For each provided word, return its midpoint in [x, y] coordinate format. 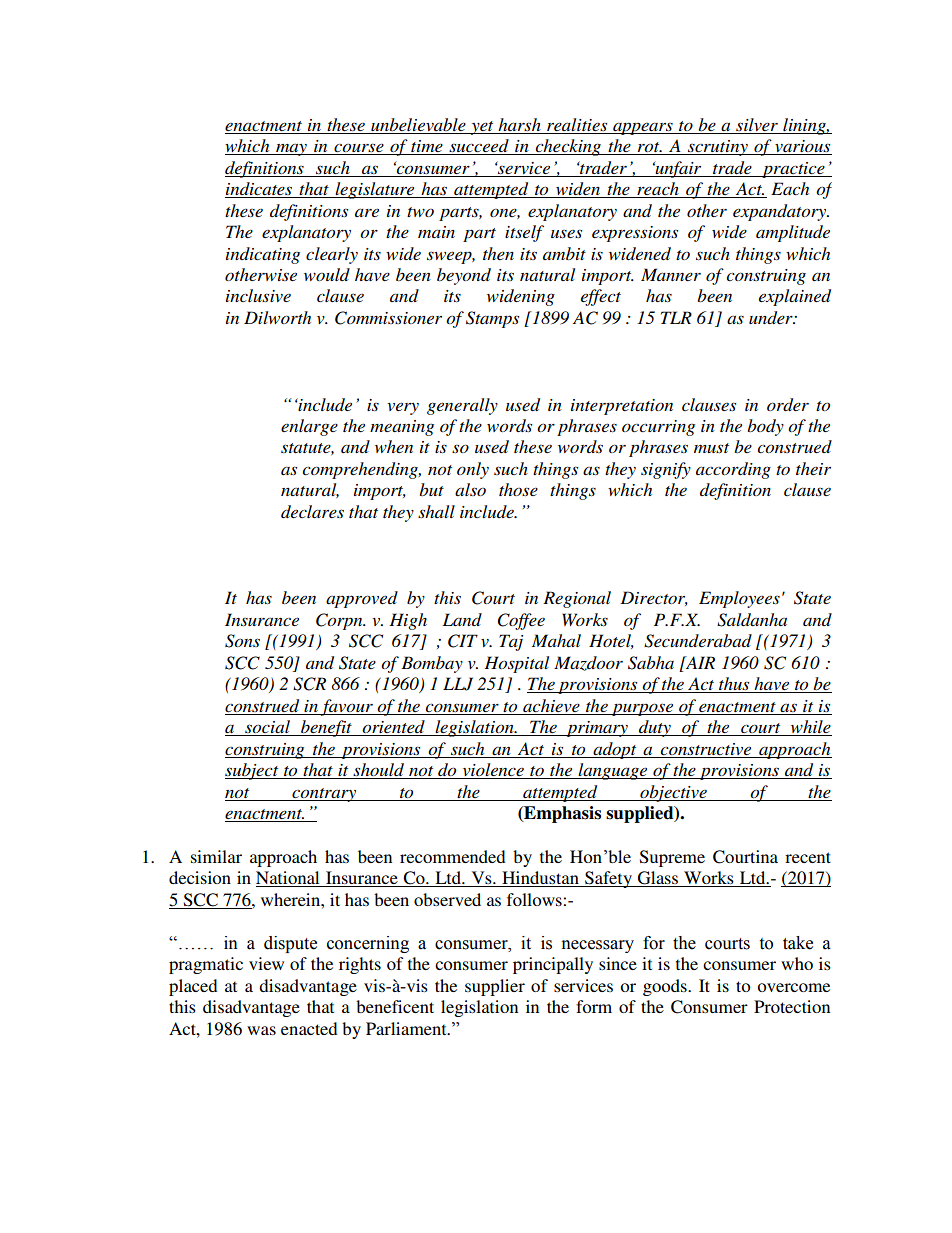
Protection [792, 1006]
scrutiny [718, 148]
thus [734, 685]
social [267, 728]
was [261, 1030]
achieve [551, 707]
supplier [495, 987]
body [765, 427]
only [473, 470]
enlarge [309, 427]
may [291, 150]
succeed [479, 147]
